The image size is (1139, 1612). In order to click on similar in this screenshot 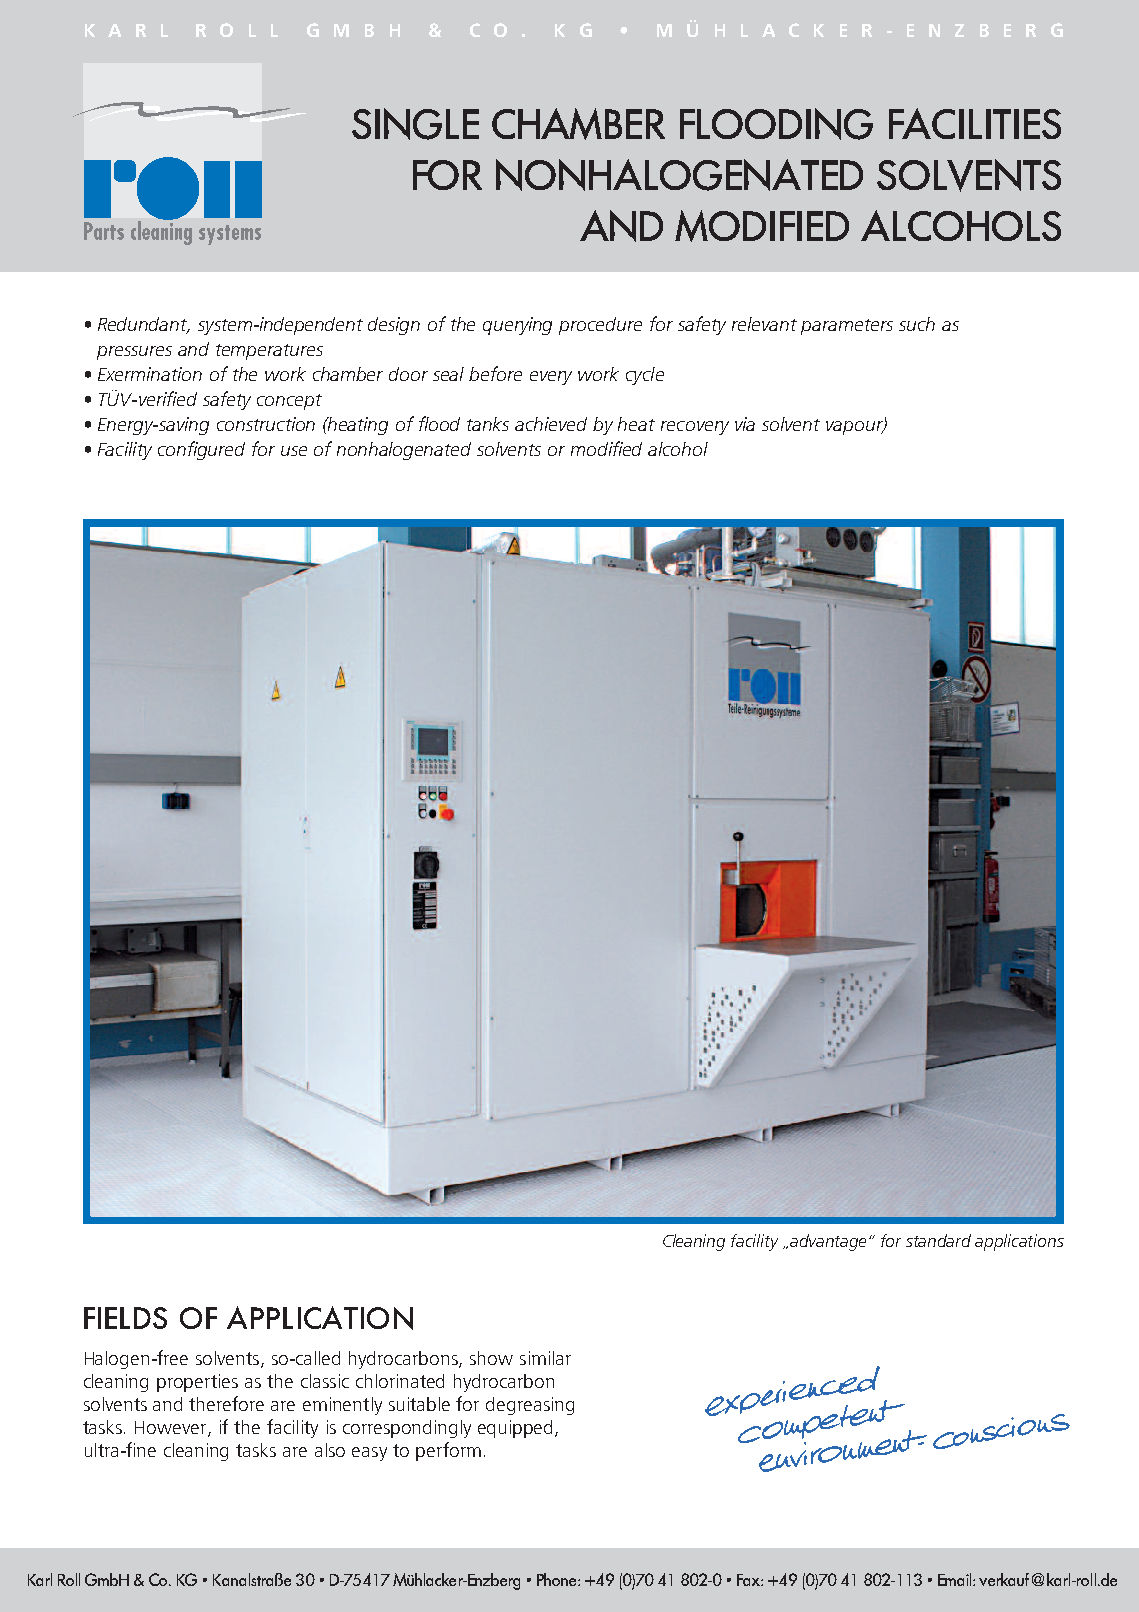, I will do `click(545, 1358)`.
